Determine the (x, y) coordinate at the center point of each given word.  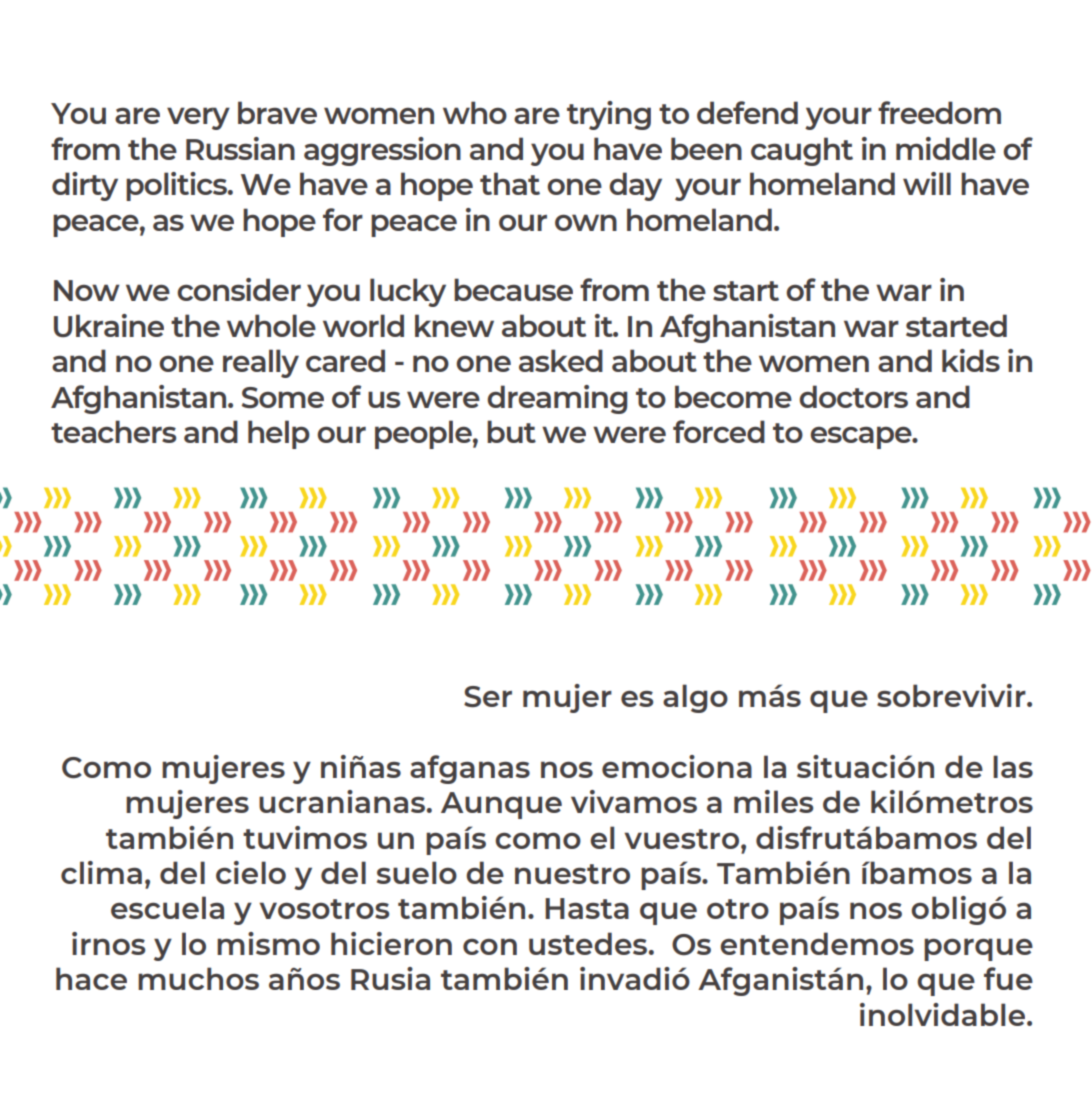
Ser (488, 696)
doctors (853, 396)
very (198, 118)
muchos (198, 978)
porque (978, 949)
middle (946, 148)
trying (609, 115)
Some (283, 397)
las (1013, 766)
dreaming (557, 399)
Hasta (587, 908)
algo (695, 698)
